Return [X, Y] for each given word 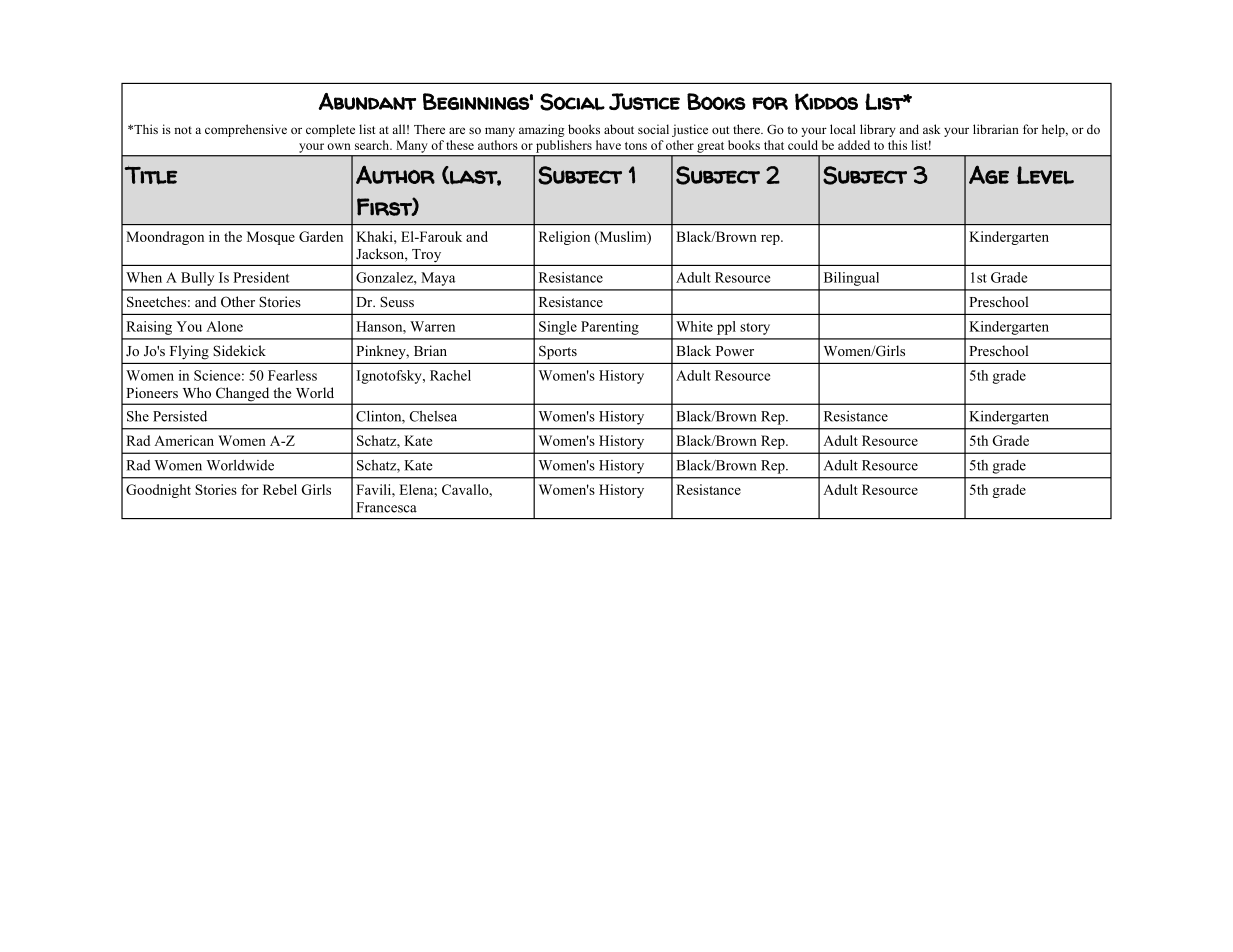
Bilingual [851, 279]
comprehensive [246, 130]
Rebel [280, 489]
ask [931, 129]
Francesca [386, 507]
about [619, 129]
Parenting [610, 328]
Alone [224, 326]
